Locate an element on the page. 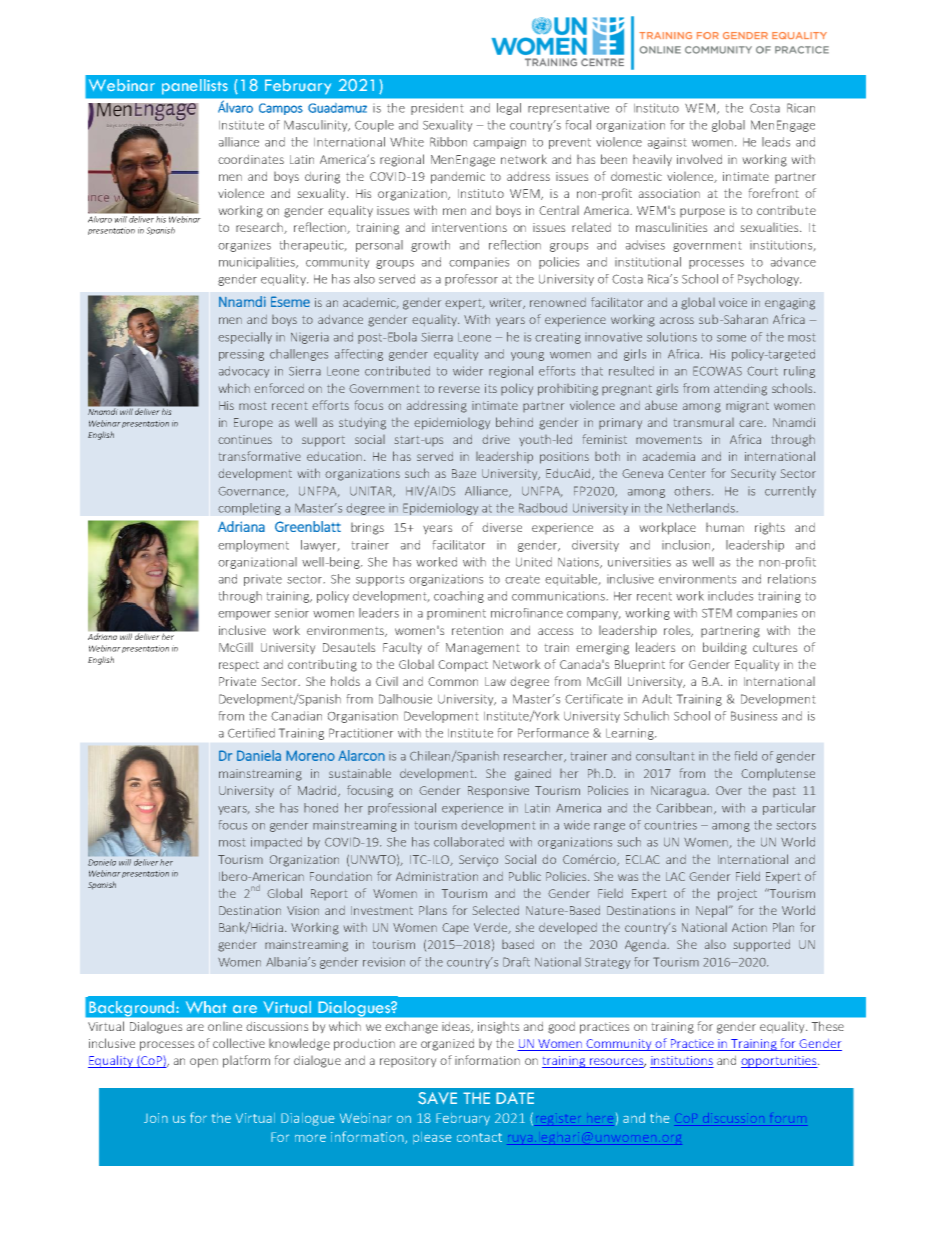 The height and width of the image is (1233, 952). leads is located at coordinates (776, 142).
